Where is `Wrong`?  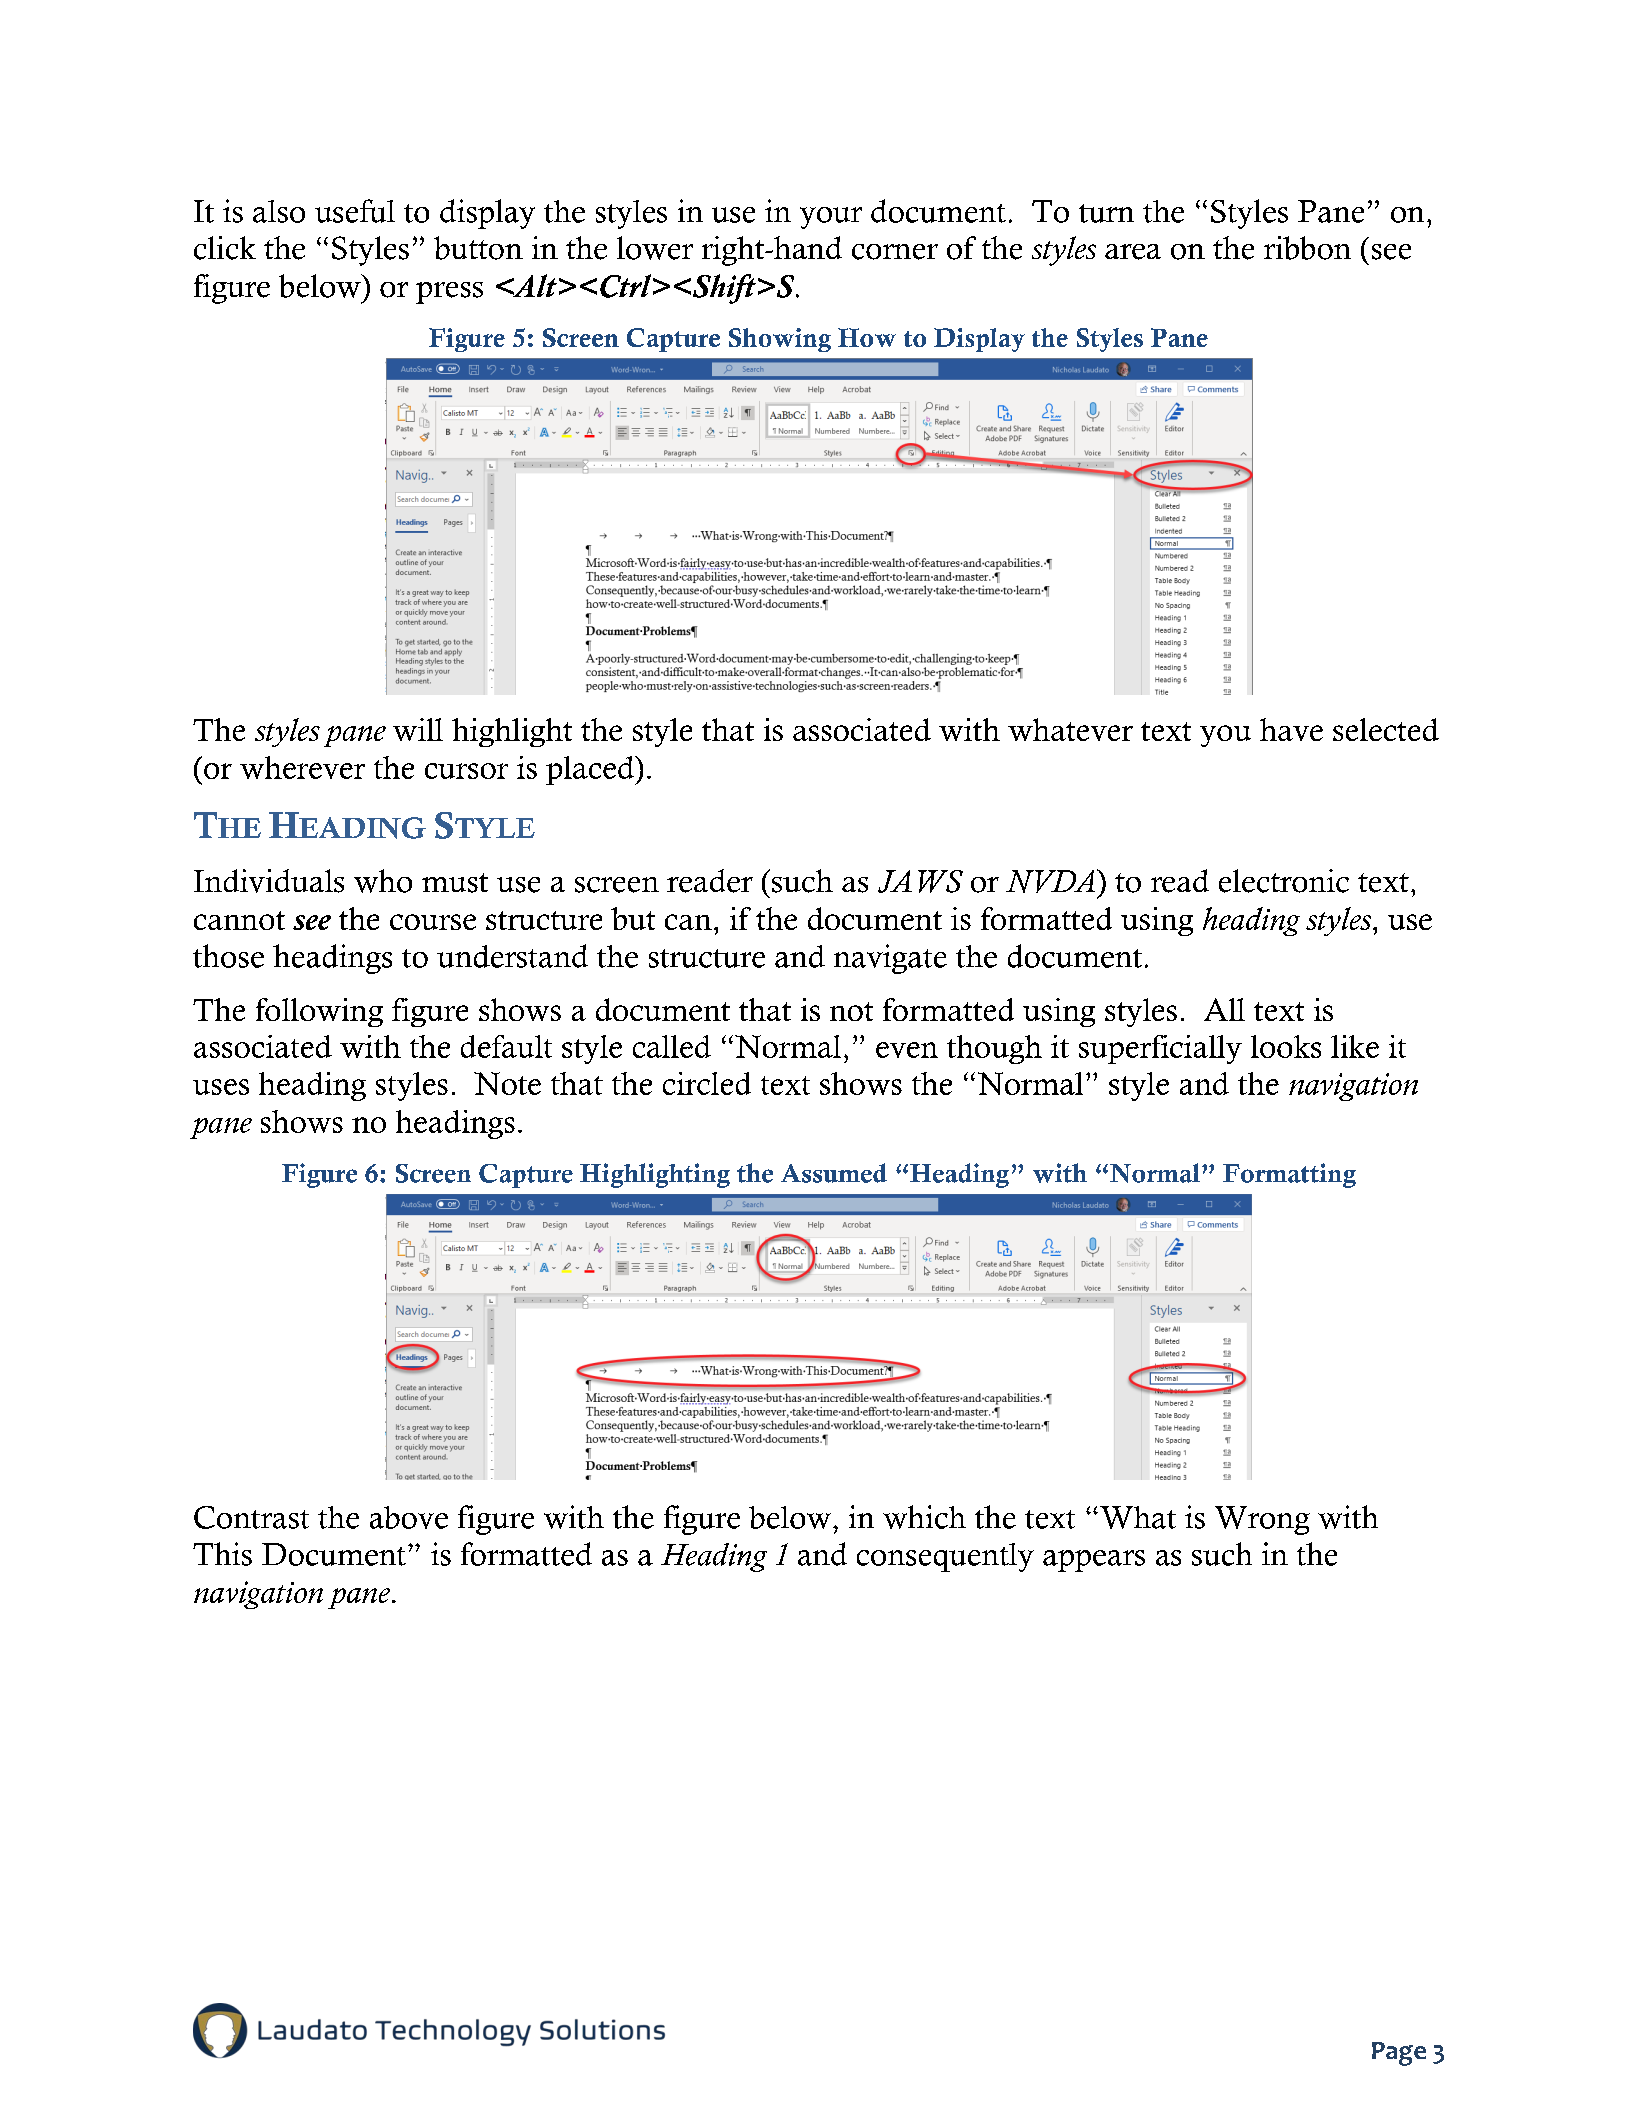 Wrong is located at coordinates (1262, 1520).
